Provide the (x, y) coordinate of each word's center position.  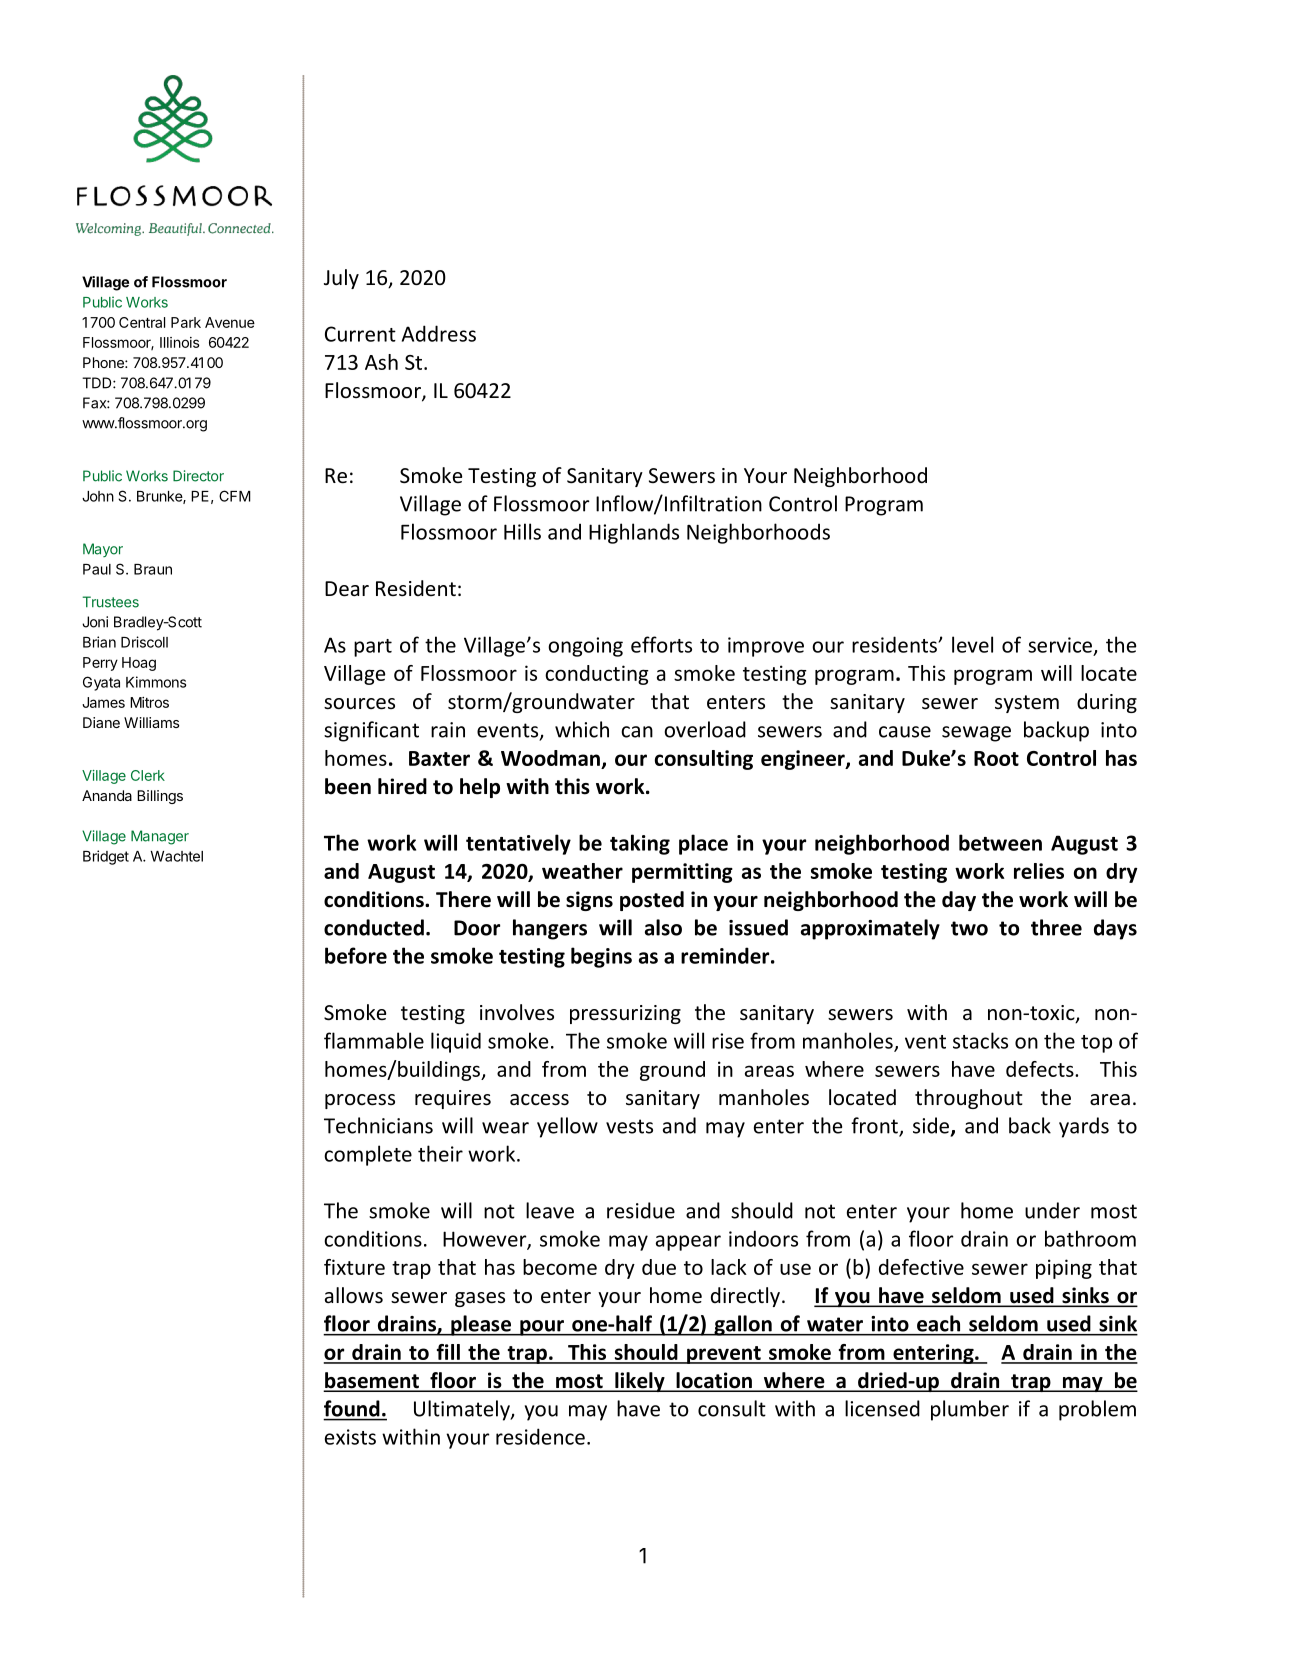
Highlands (634, 533)
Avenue (230, 322)
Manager (160, 837)
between (1000, 842)
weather (582, 871)
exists (350, 1437)
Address (439, 333)
